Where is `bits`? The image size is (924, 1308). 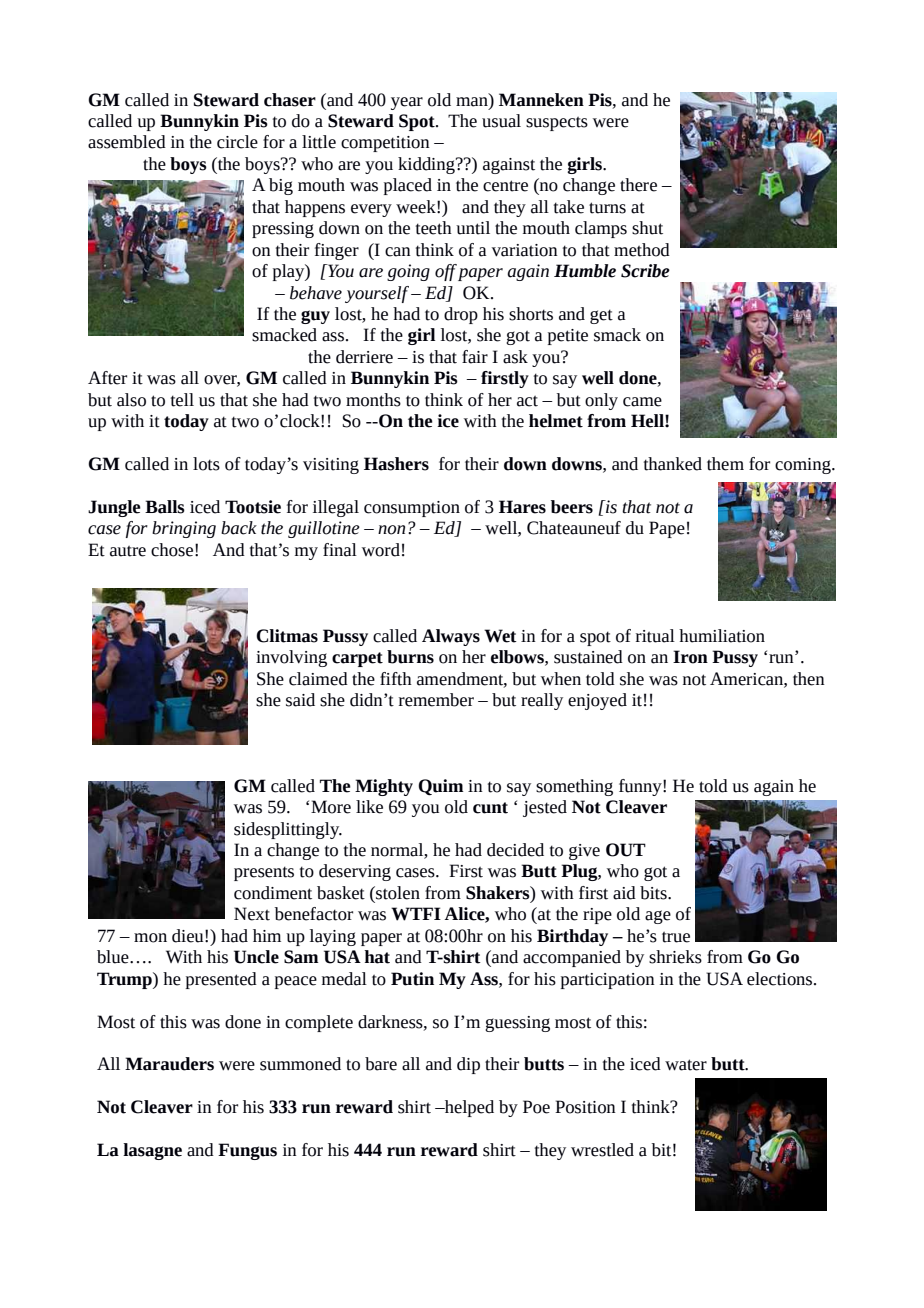
bits is located at coordinates (654, 893).
